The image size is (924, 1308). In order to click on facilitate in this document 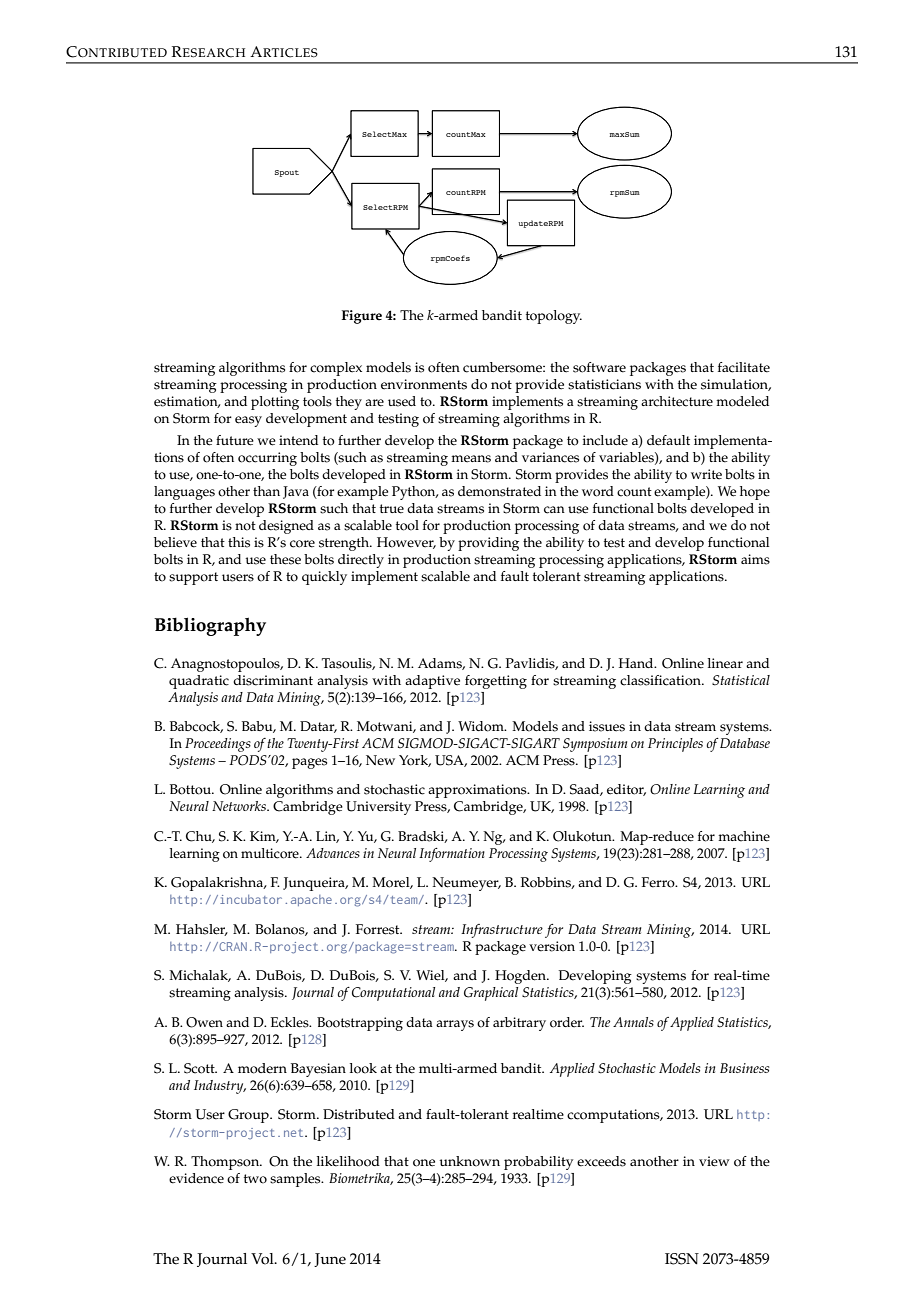, I will do `click(744, 367)`.
